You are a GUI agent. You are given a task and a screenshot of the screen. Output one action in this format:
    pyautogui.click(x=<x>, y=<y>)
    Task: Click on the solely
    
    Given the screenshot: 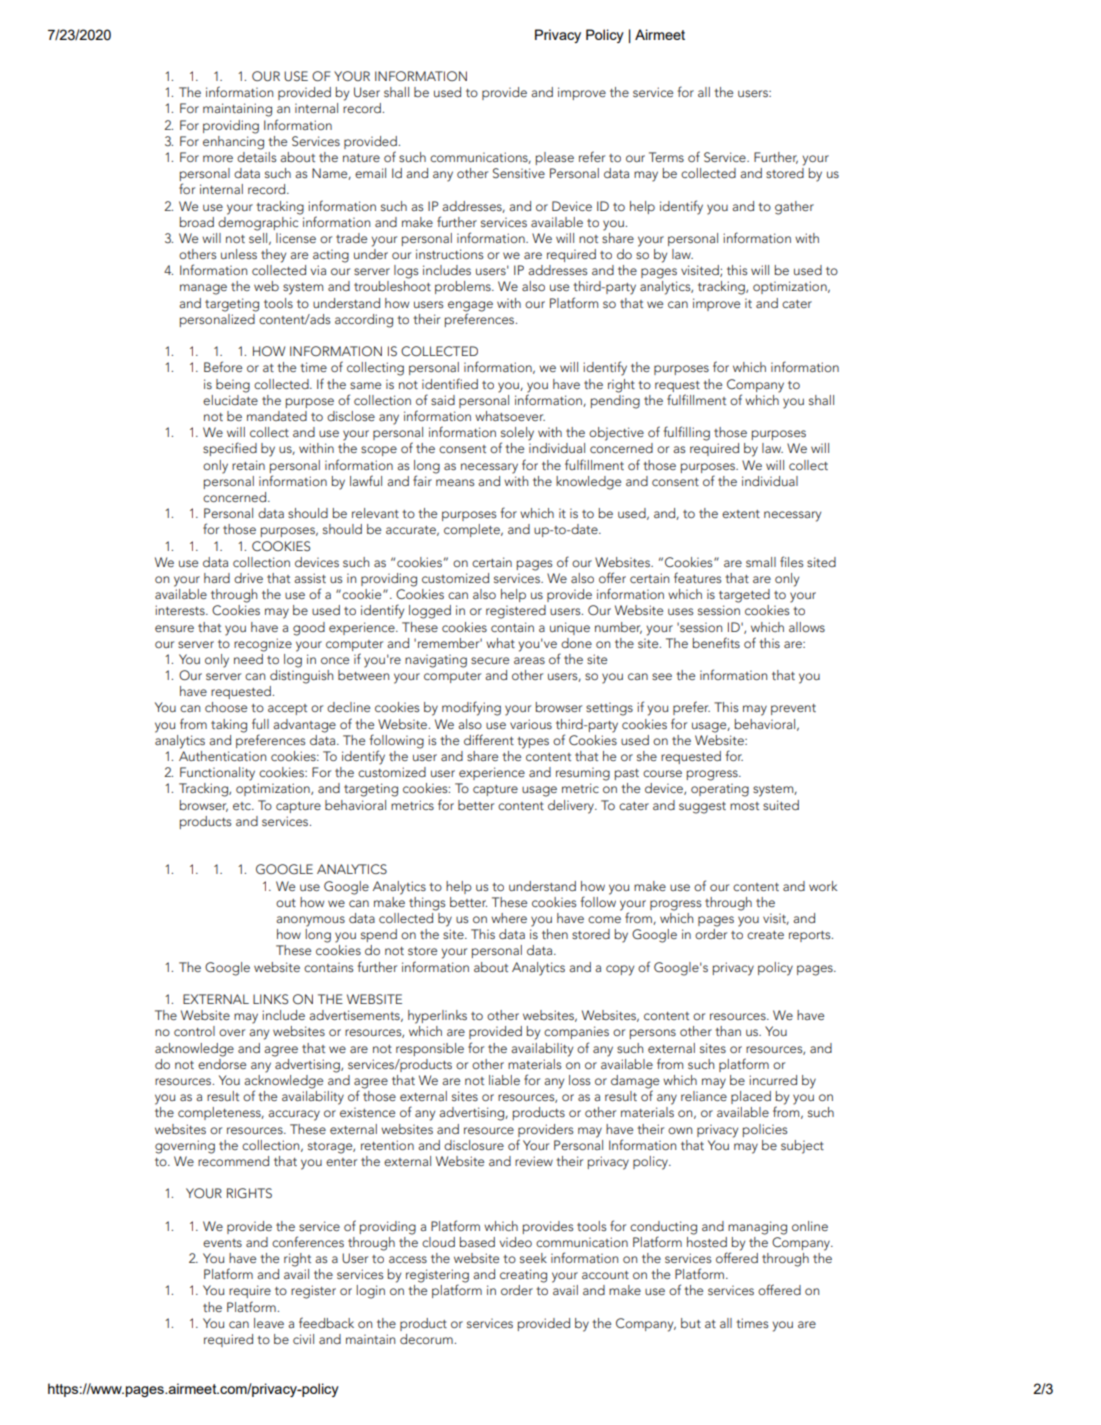 What is the action you would take?
    pyautogui.click(x=517, y=435)
